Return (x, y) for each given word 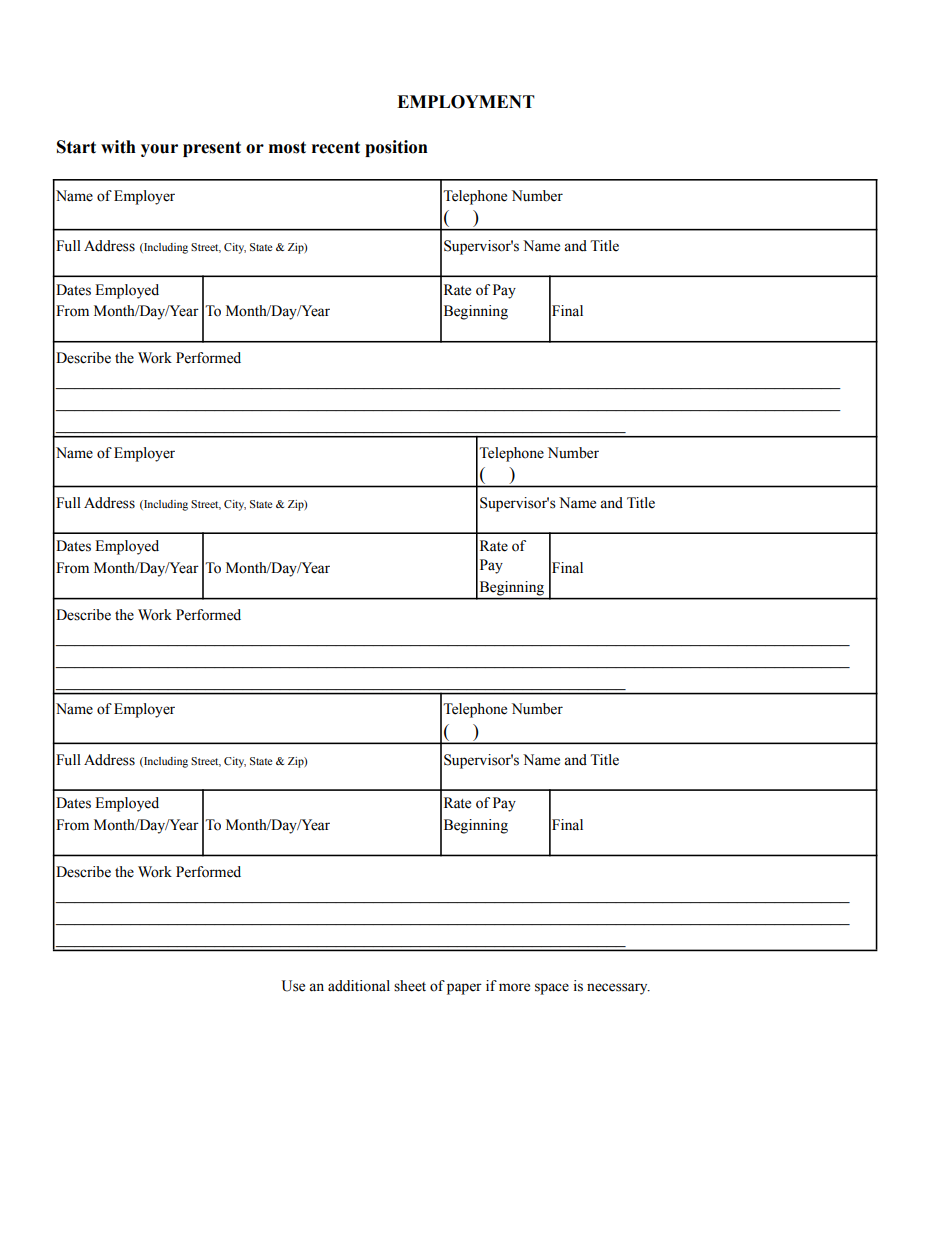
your (159, 150)
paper (464, 989)
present (212, 149)
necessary (618, 989)
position (396, 148)
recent (336, 147)
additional (359, 986)
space (552, 989)
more (514, 987)
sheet (410, 986)
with (118, 147)
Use (293, 986)
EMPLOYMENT (466, 102)
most (287, 147)
